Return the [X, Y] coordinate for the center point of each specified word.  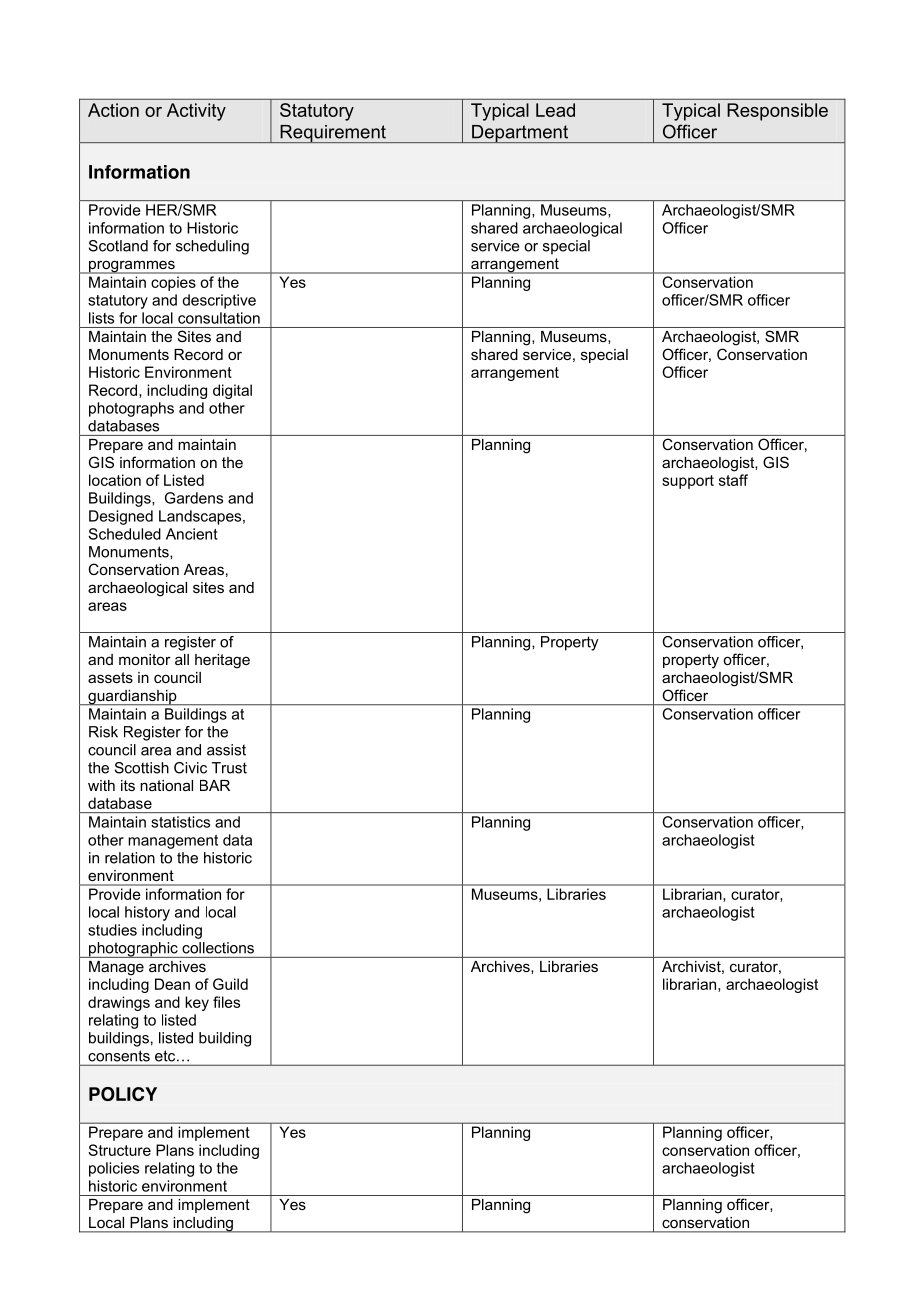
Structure [119, 1150]
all [182, 659]
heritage [222, 661]
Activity [196, 112]
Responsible [777, 112]
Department [520, 134]
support [688, 482]
